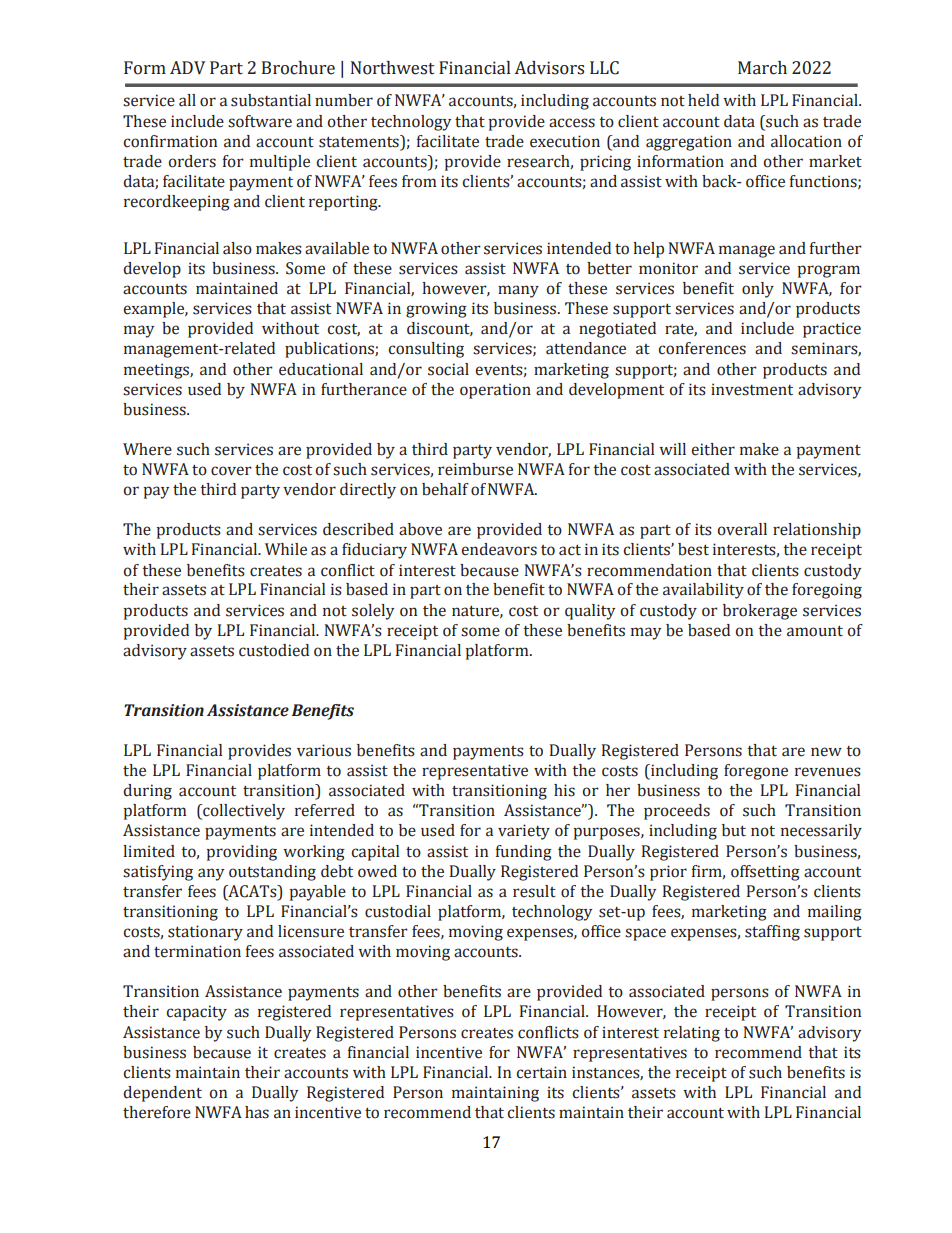 This page has width=952, height=1233. What do you see at coordinates (257, 1112) in the page?
I see `has` at bounding box center [257, 1112].
